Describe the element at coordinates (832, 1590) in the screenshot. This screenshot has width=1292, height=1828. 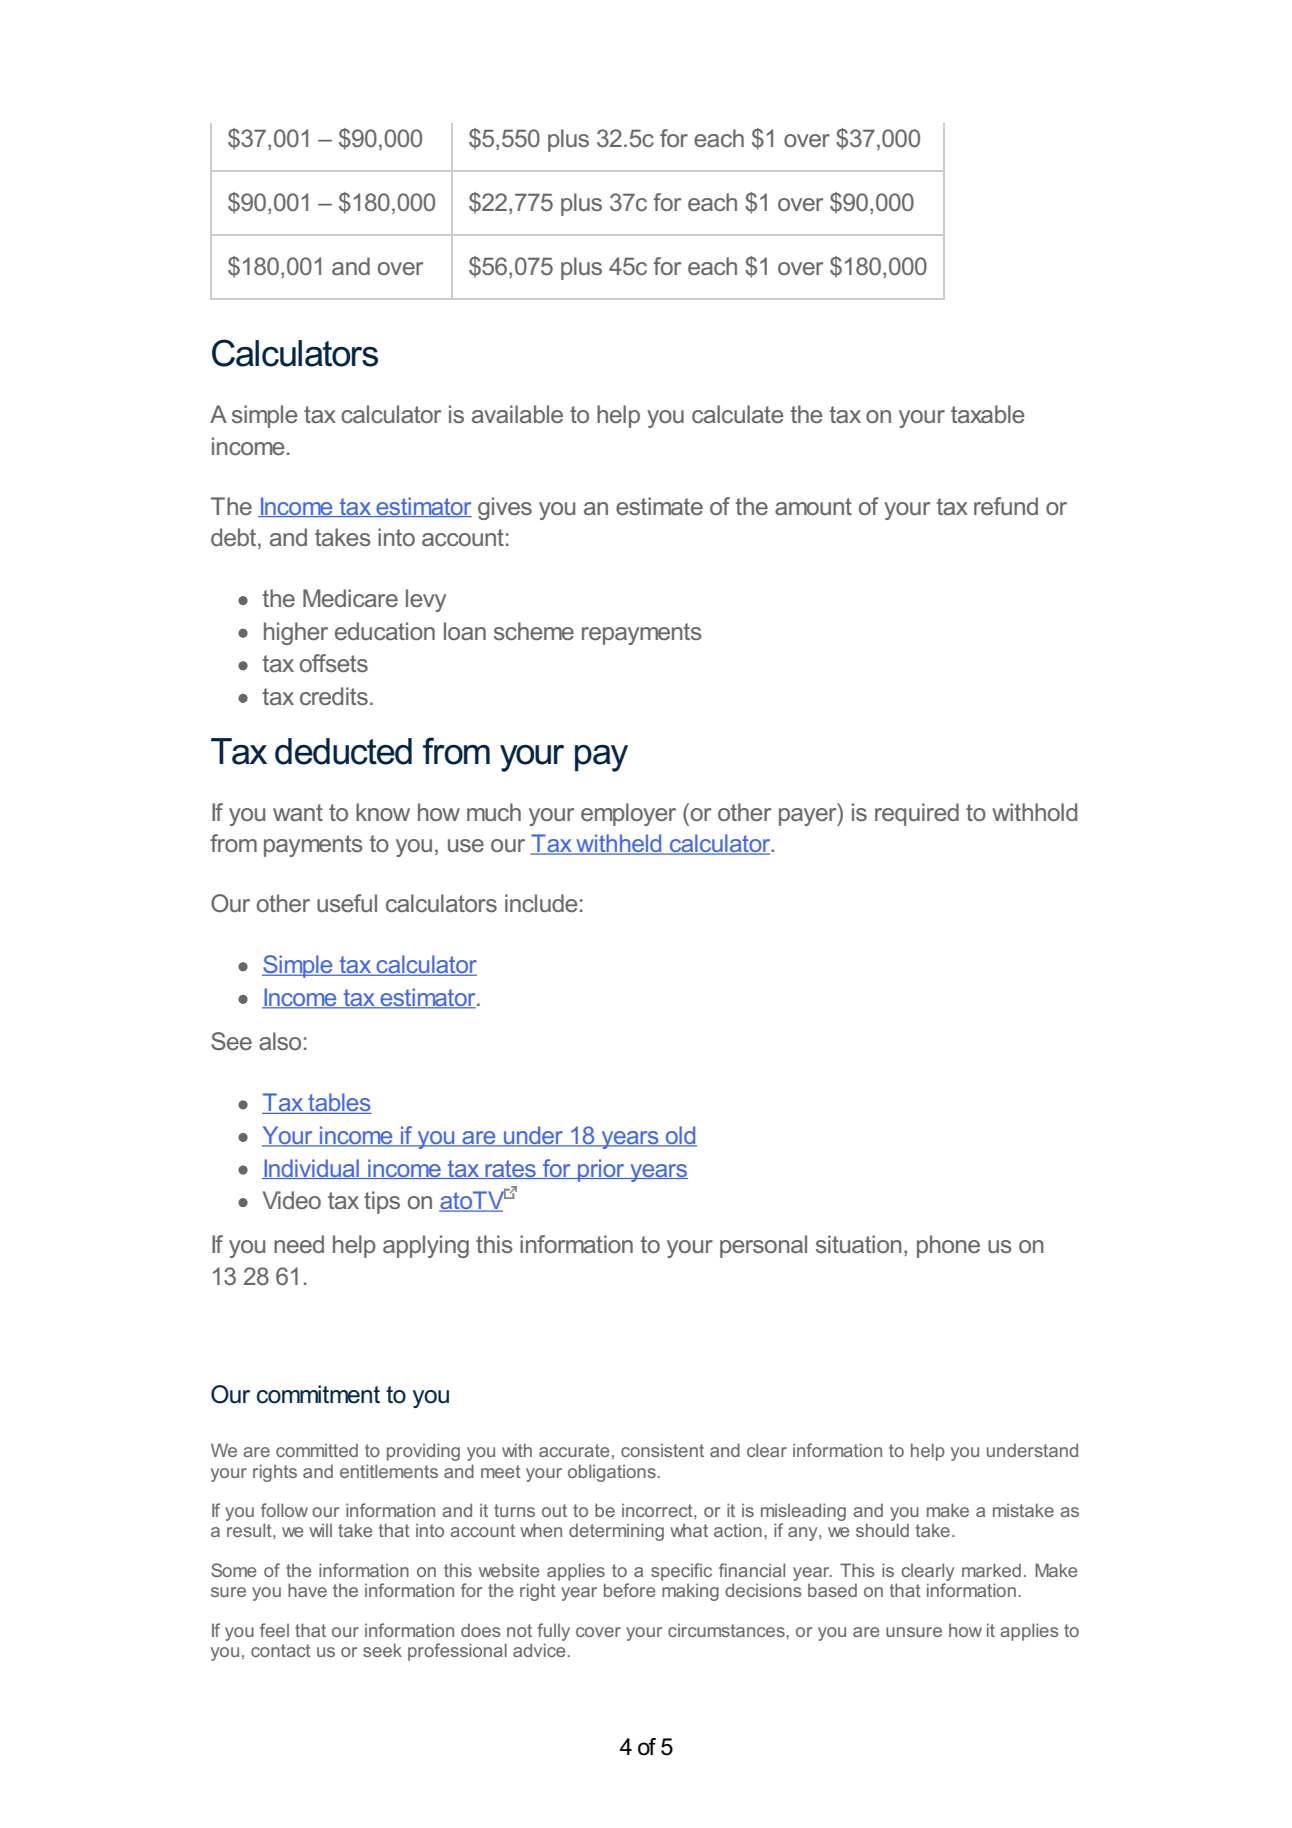
I see `based` at that location.
